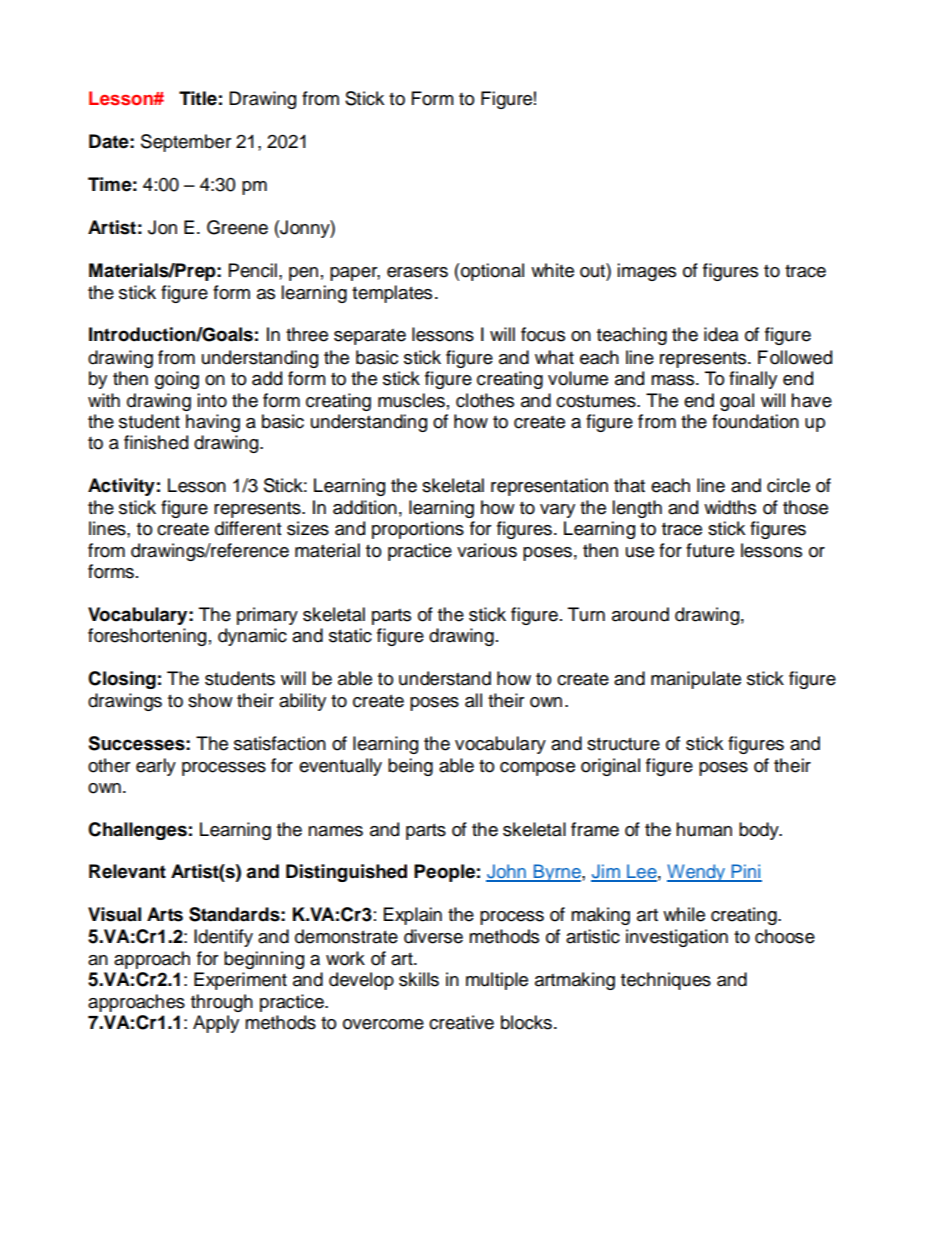  I want to click on optional, so click(492, 272).
